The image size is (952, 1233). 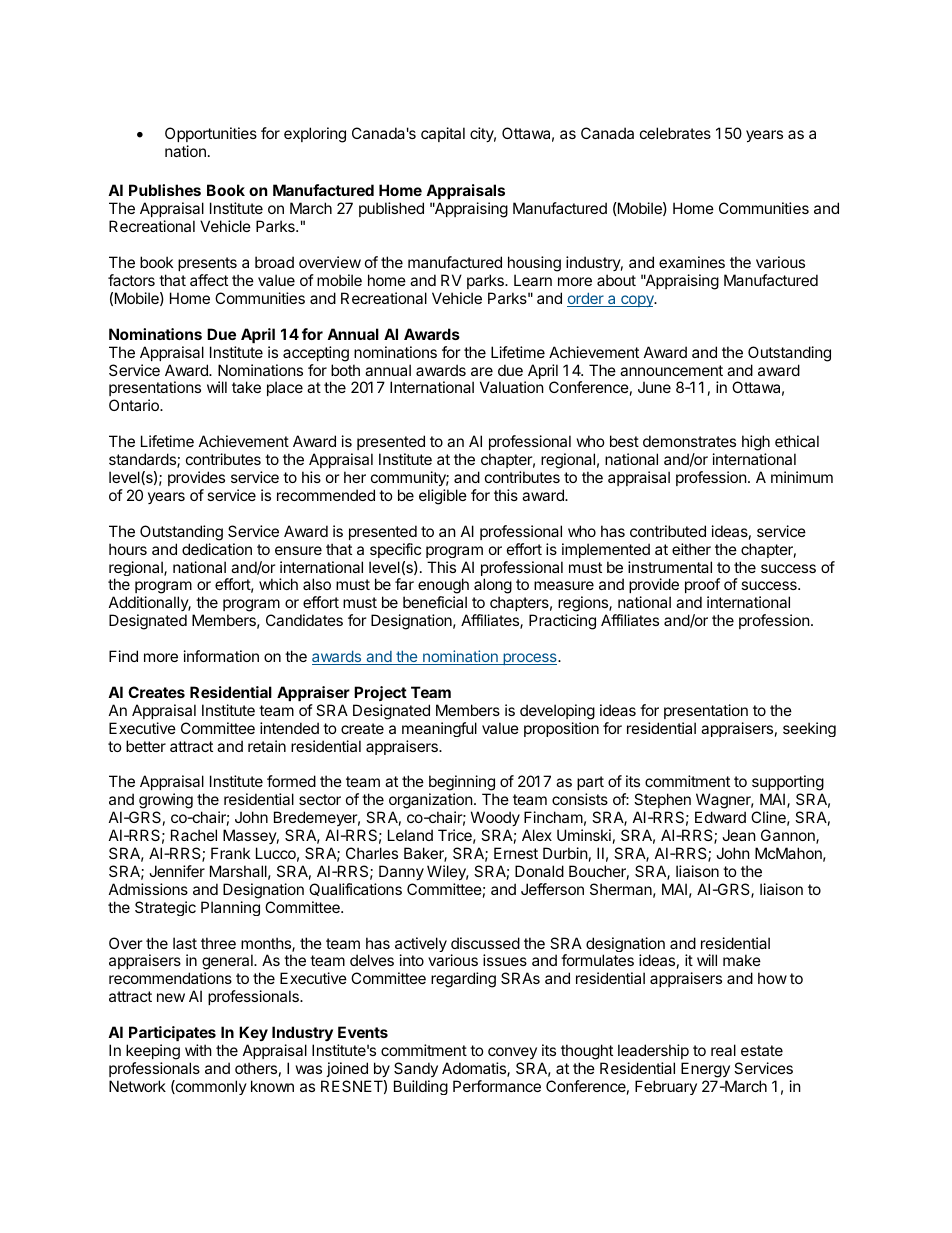 I want to click on announcement, so click(x=671, y=370).
